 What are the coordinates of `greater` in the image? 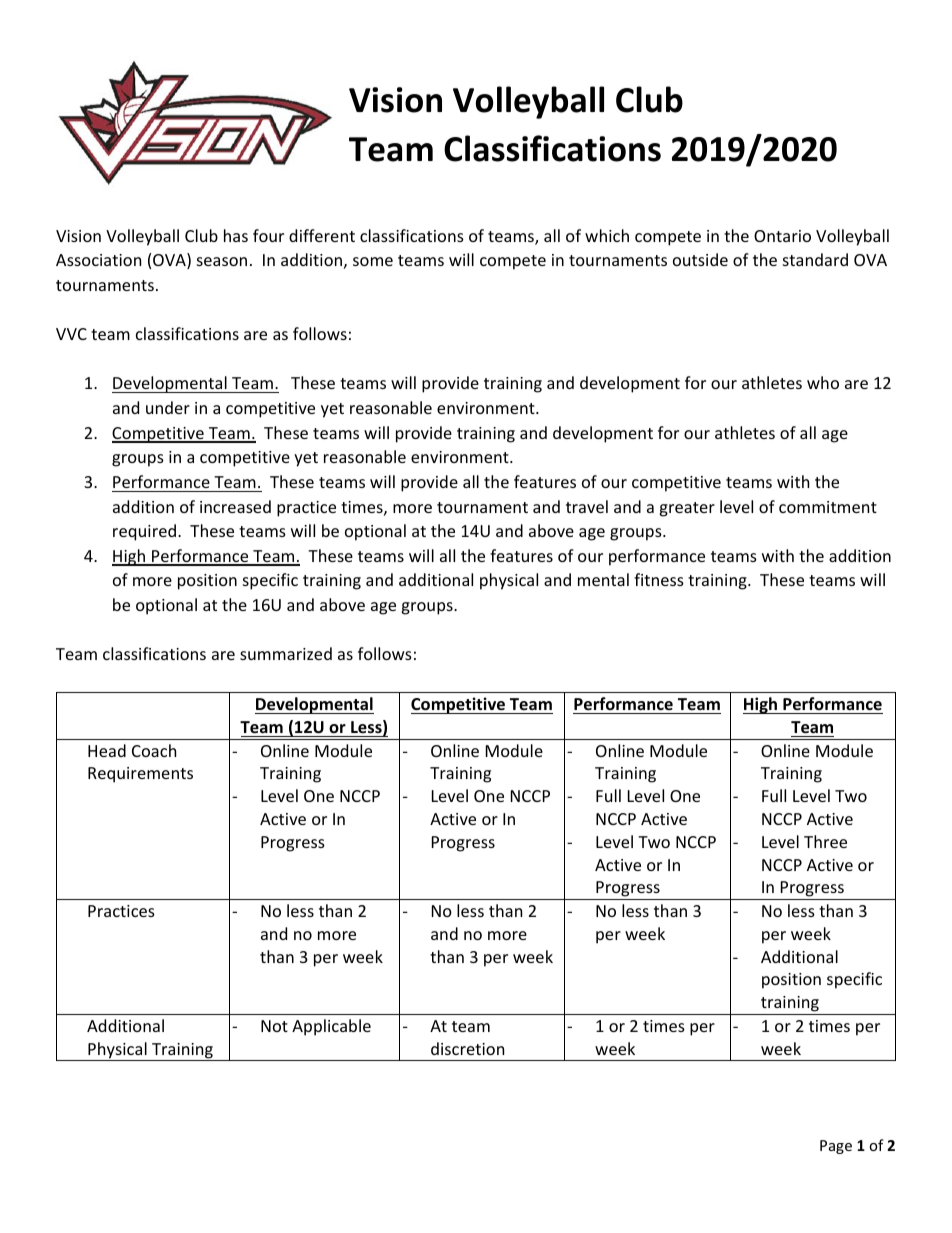 It's located at (687, 509).
